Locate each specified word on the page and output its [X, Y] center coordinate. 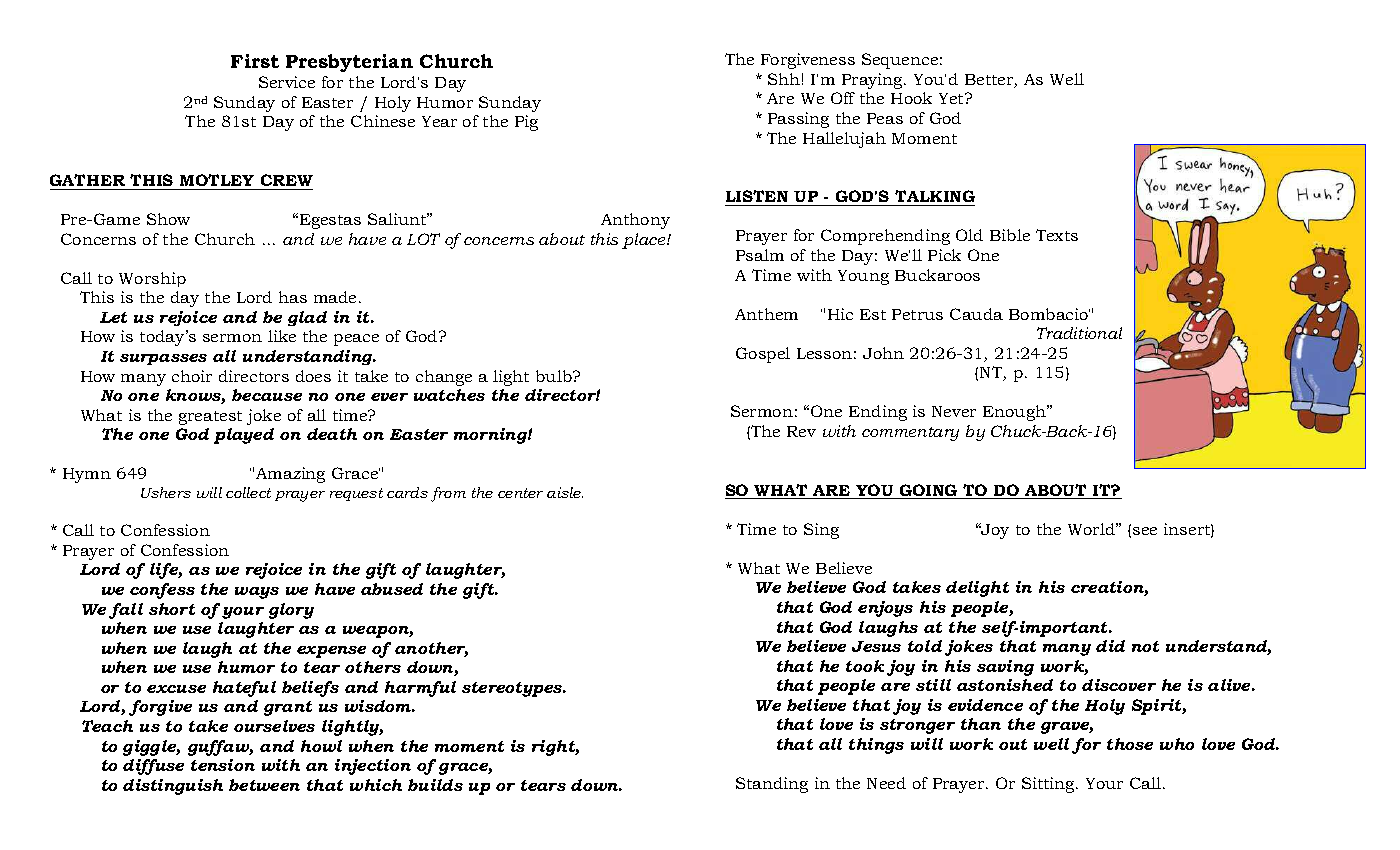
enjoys [885, 609]
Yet [952, 98]
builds [435, 785]
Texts [1057, 235]
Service [287, 82]
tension [223, 765]
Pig [526, 123]
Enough [1015, 413]
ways [257, 593]
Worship [152, 279]
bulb [555, 376]
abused [392, 589]
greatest [210, 418]
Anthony [635, 221]
